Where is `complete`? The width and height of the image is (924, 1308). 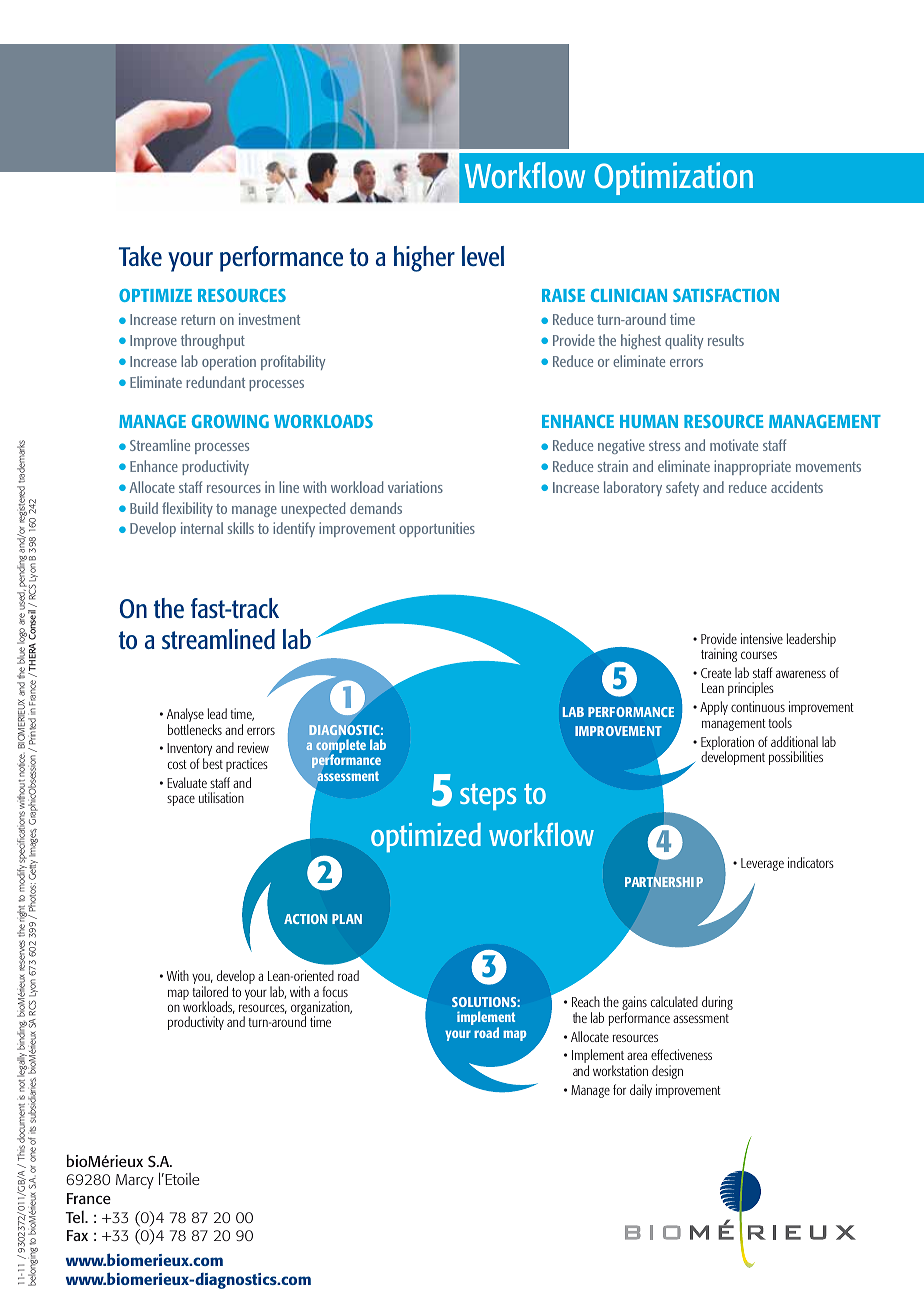 complete is located at coordinates (341, 748).
